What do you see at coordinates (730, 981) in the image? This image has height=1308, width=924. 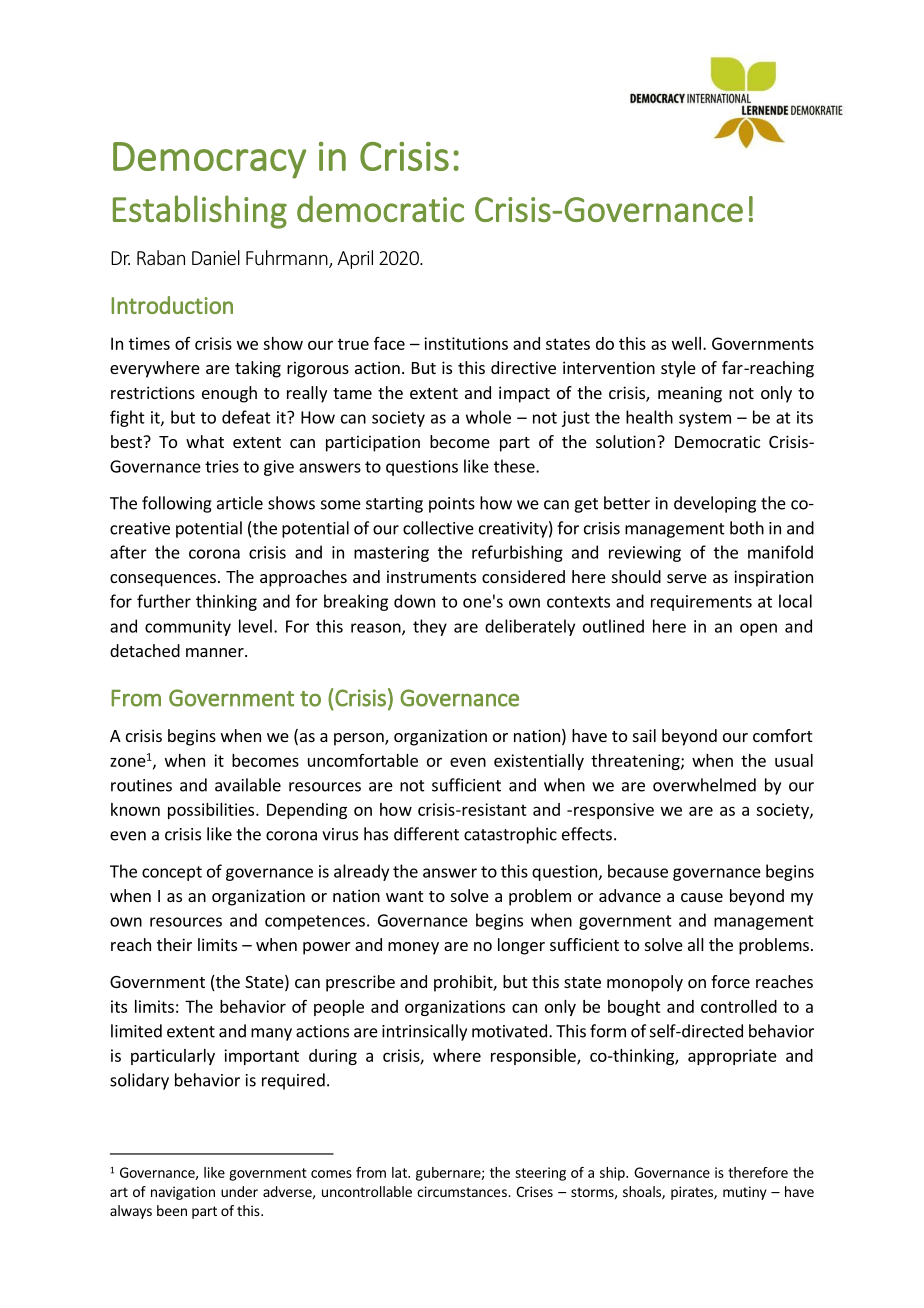 I see `force` at bounding box center [730, 981].
